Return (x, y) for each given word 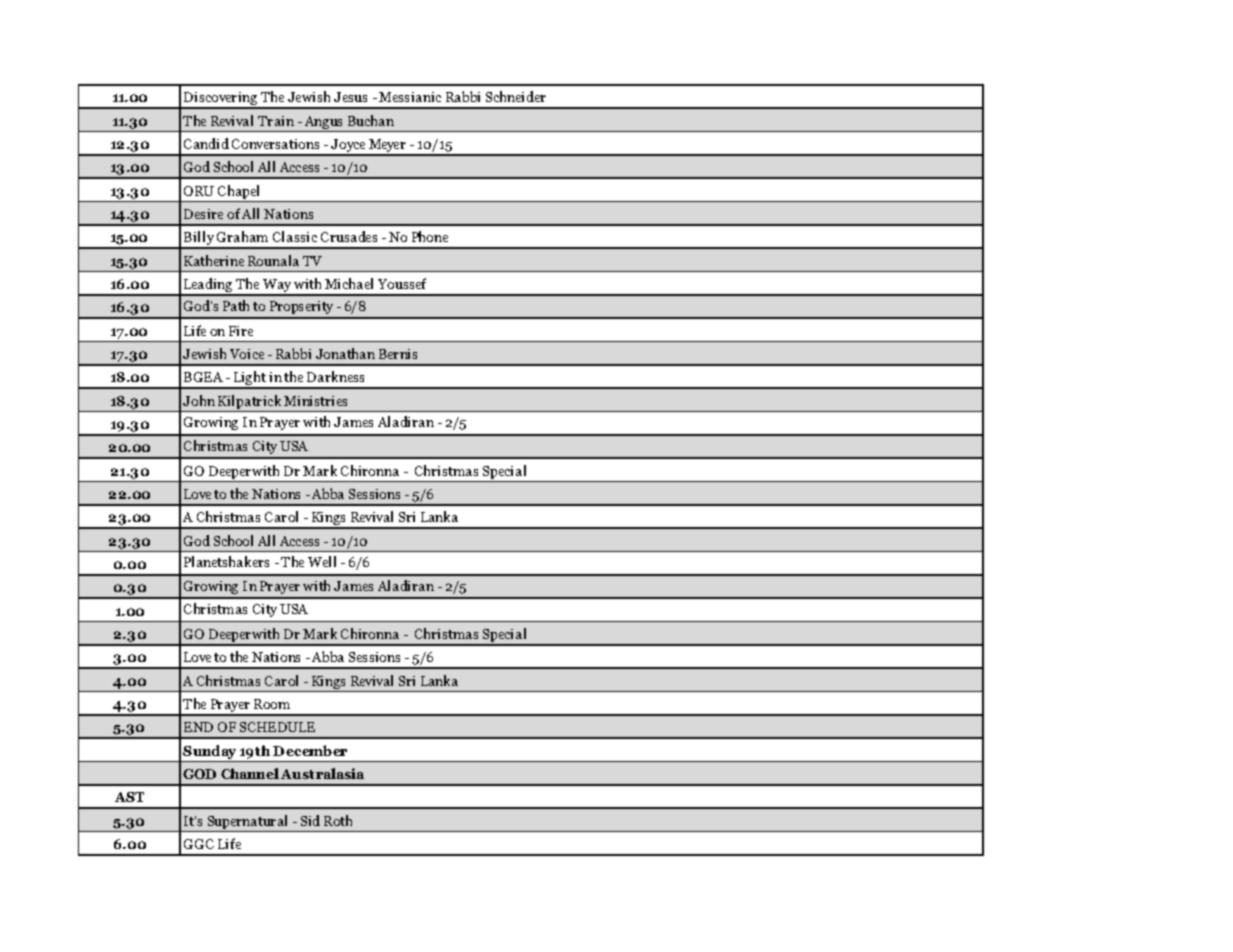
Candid (206, 143)
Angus (323, 122)
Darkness (335, 376)
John (199, 400)
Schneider (516, 96)
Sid (310, 820)
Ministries (315, 401)
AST (129, 797)
